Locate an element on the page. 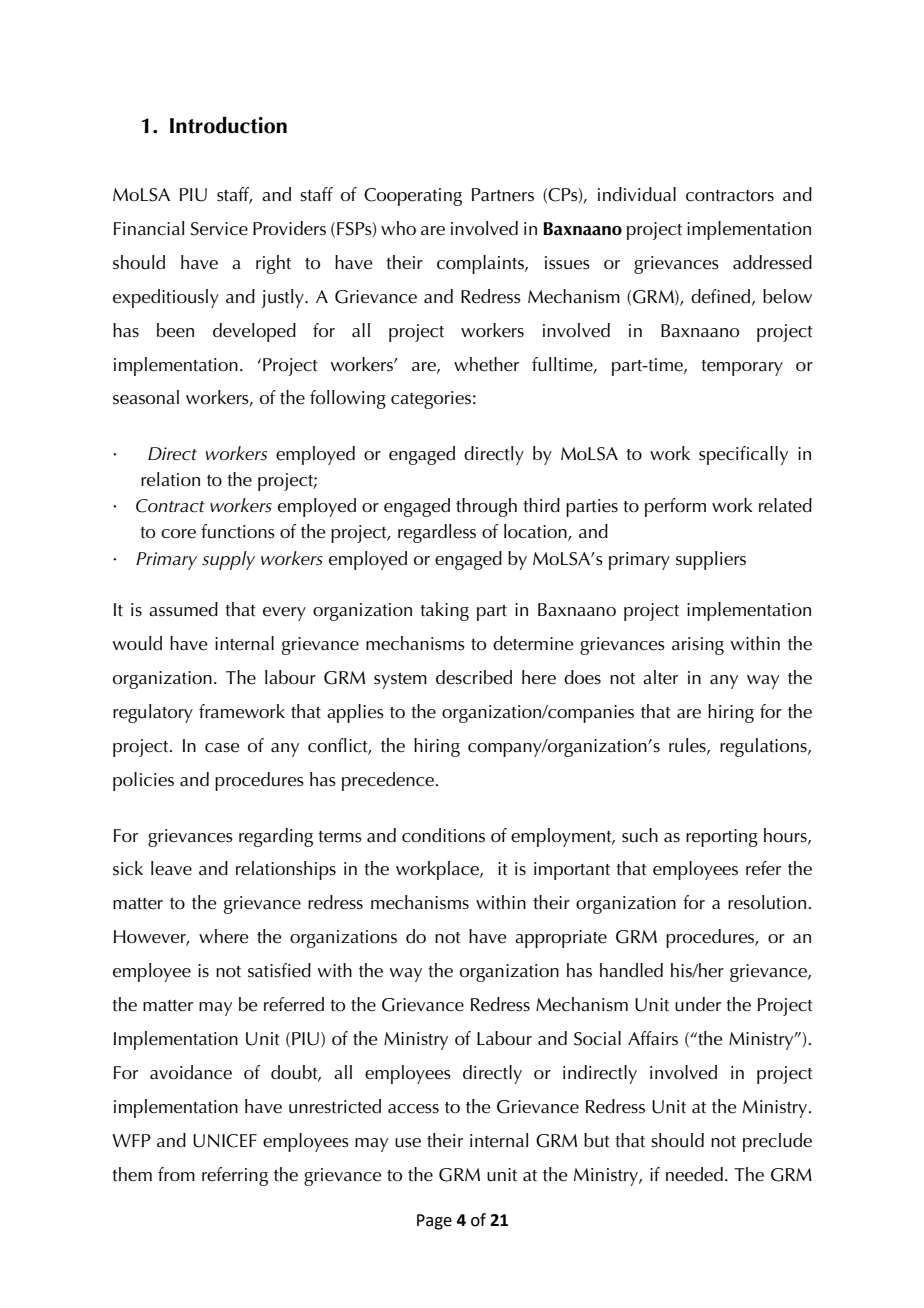 This document has height=1308, width=924. conditions is located at coordinates (443, 835).
